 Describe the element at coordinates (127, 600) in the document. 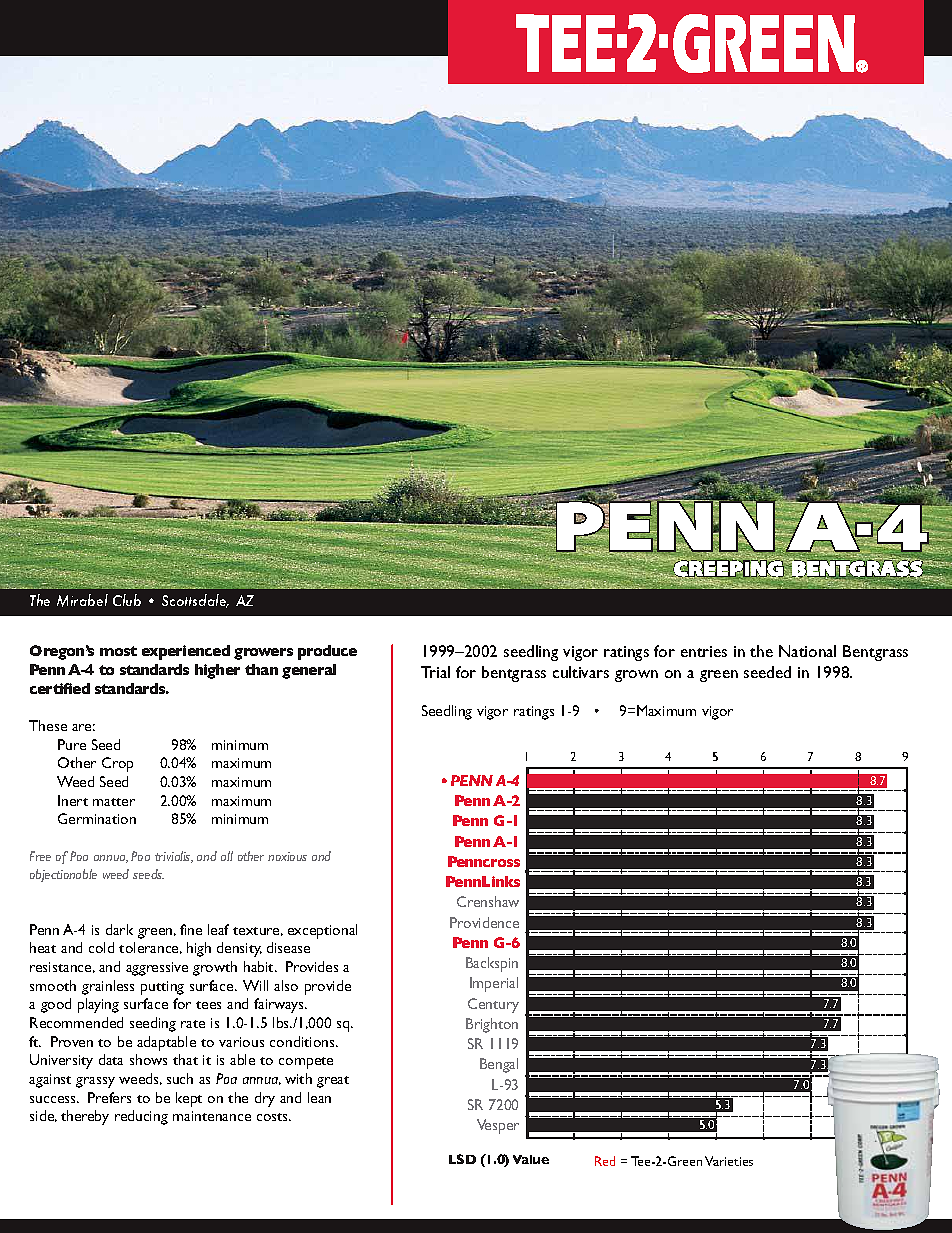

I see `Club` at that location.
